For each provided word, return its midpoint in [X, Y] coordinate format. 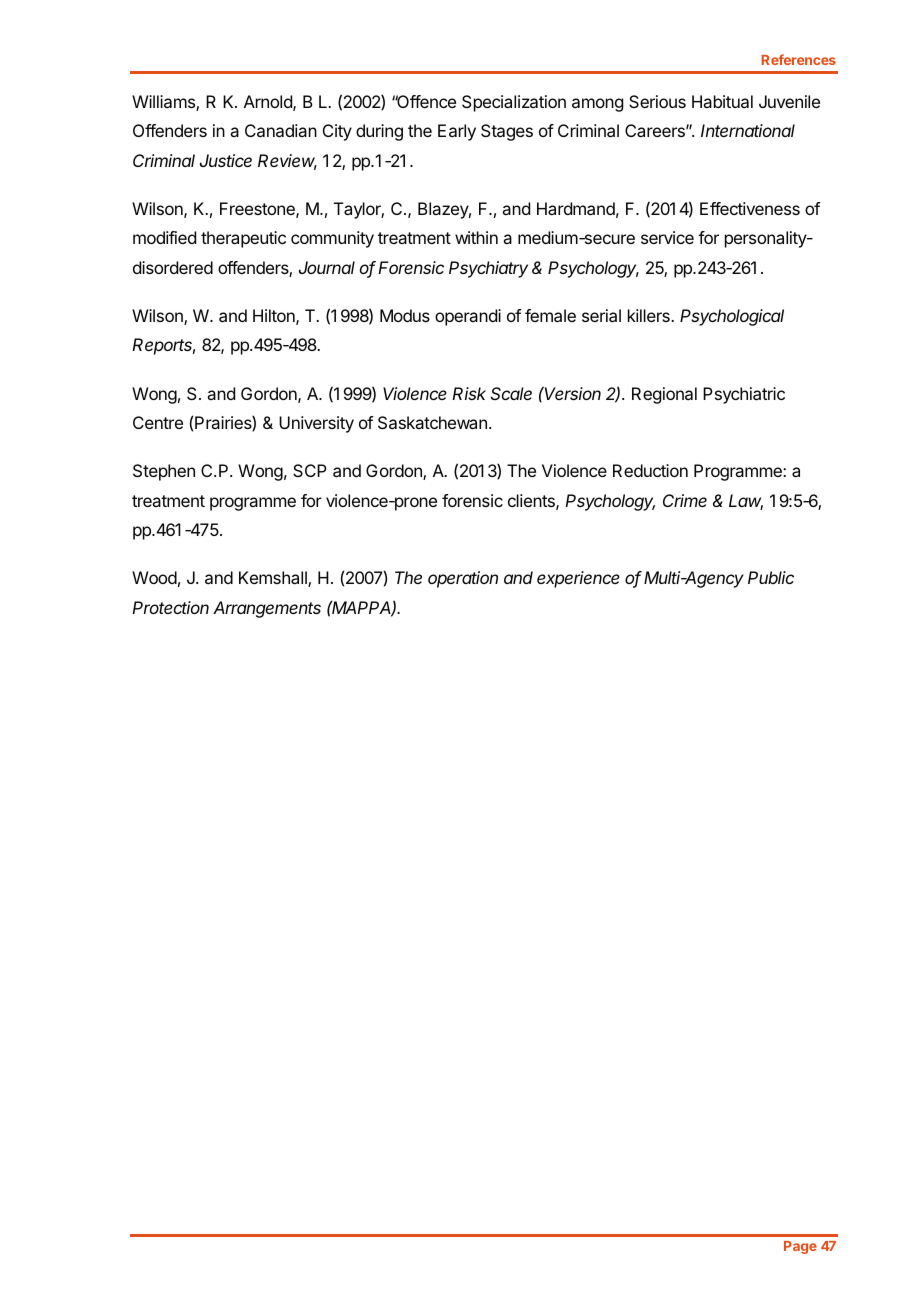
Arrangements [267, 609]
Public [771, 577]
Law [746, 502]
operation [463, 579]
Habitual [722, 101]
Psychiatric [744, 395]
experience [578, 579]
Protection [170, 607]
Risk [469, 393]
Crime [685, 500]
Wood [154, 577]
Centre [158, 422]
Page [800, 1247]
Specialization [514, 103]
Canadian [281, 130]
